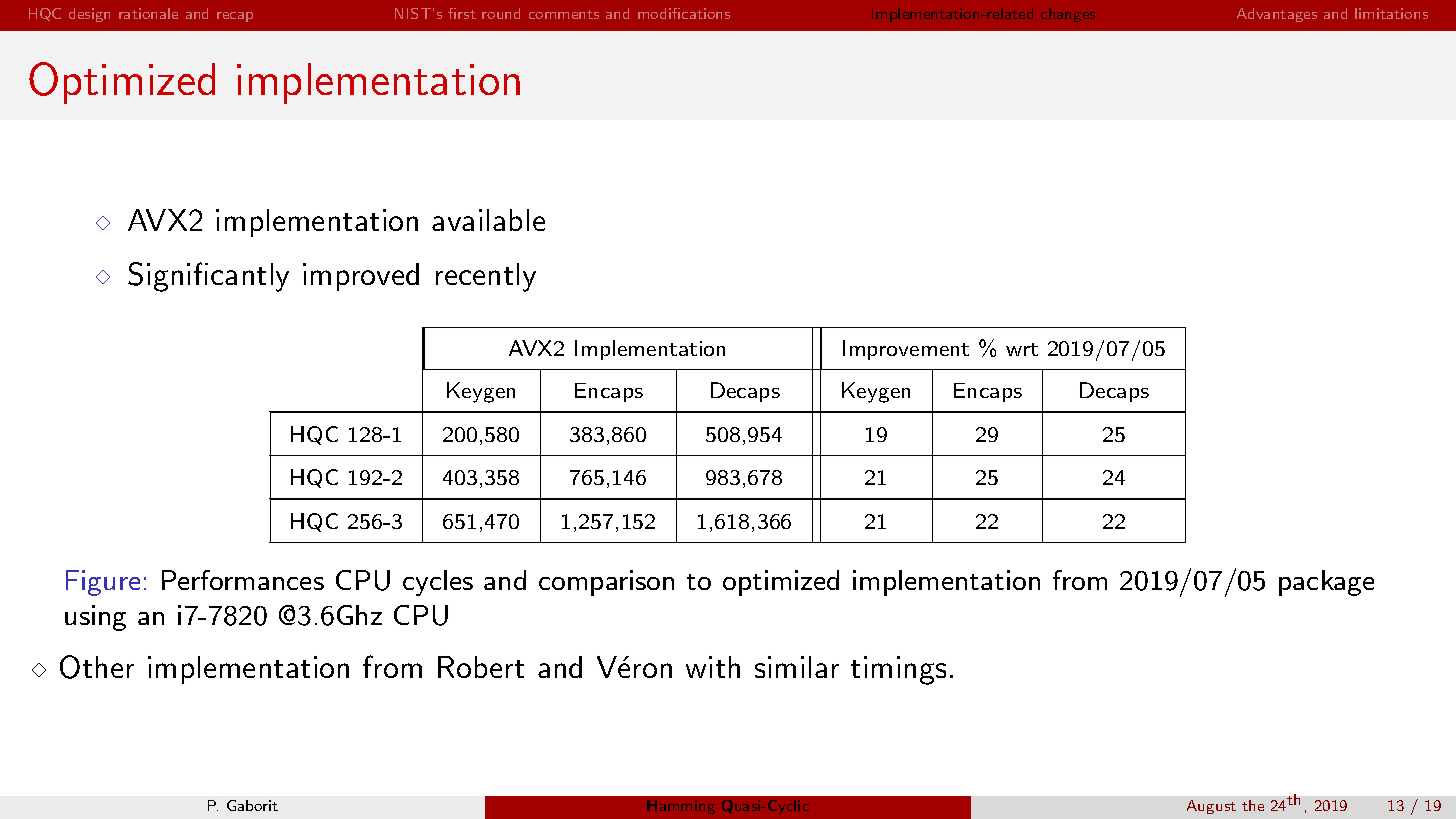 The height and width of the screenshot is (819, 1456). What do you see at coordinates (684, 13) in the screenshot?
I see `modifications` at bounding box center [684, 13].
